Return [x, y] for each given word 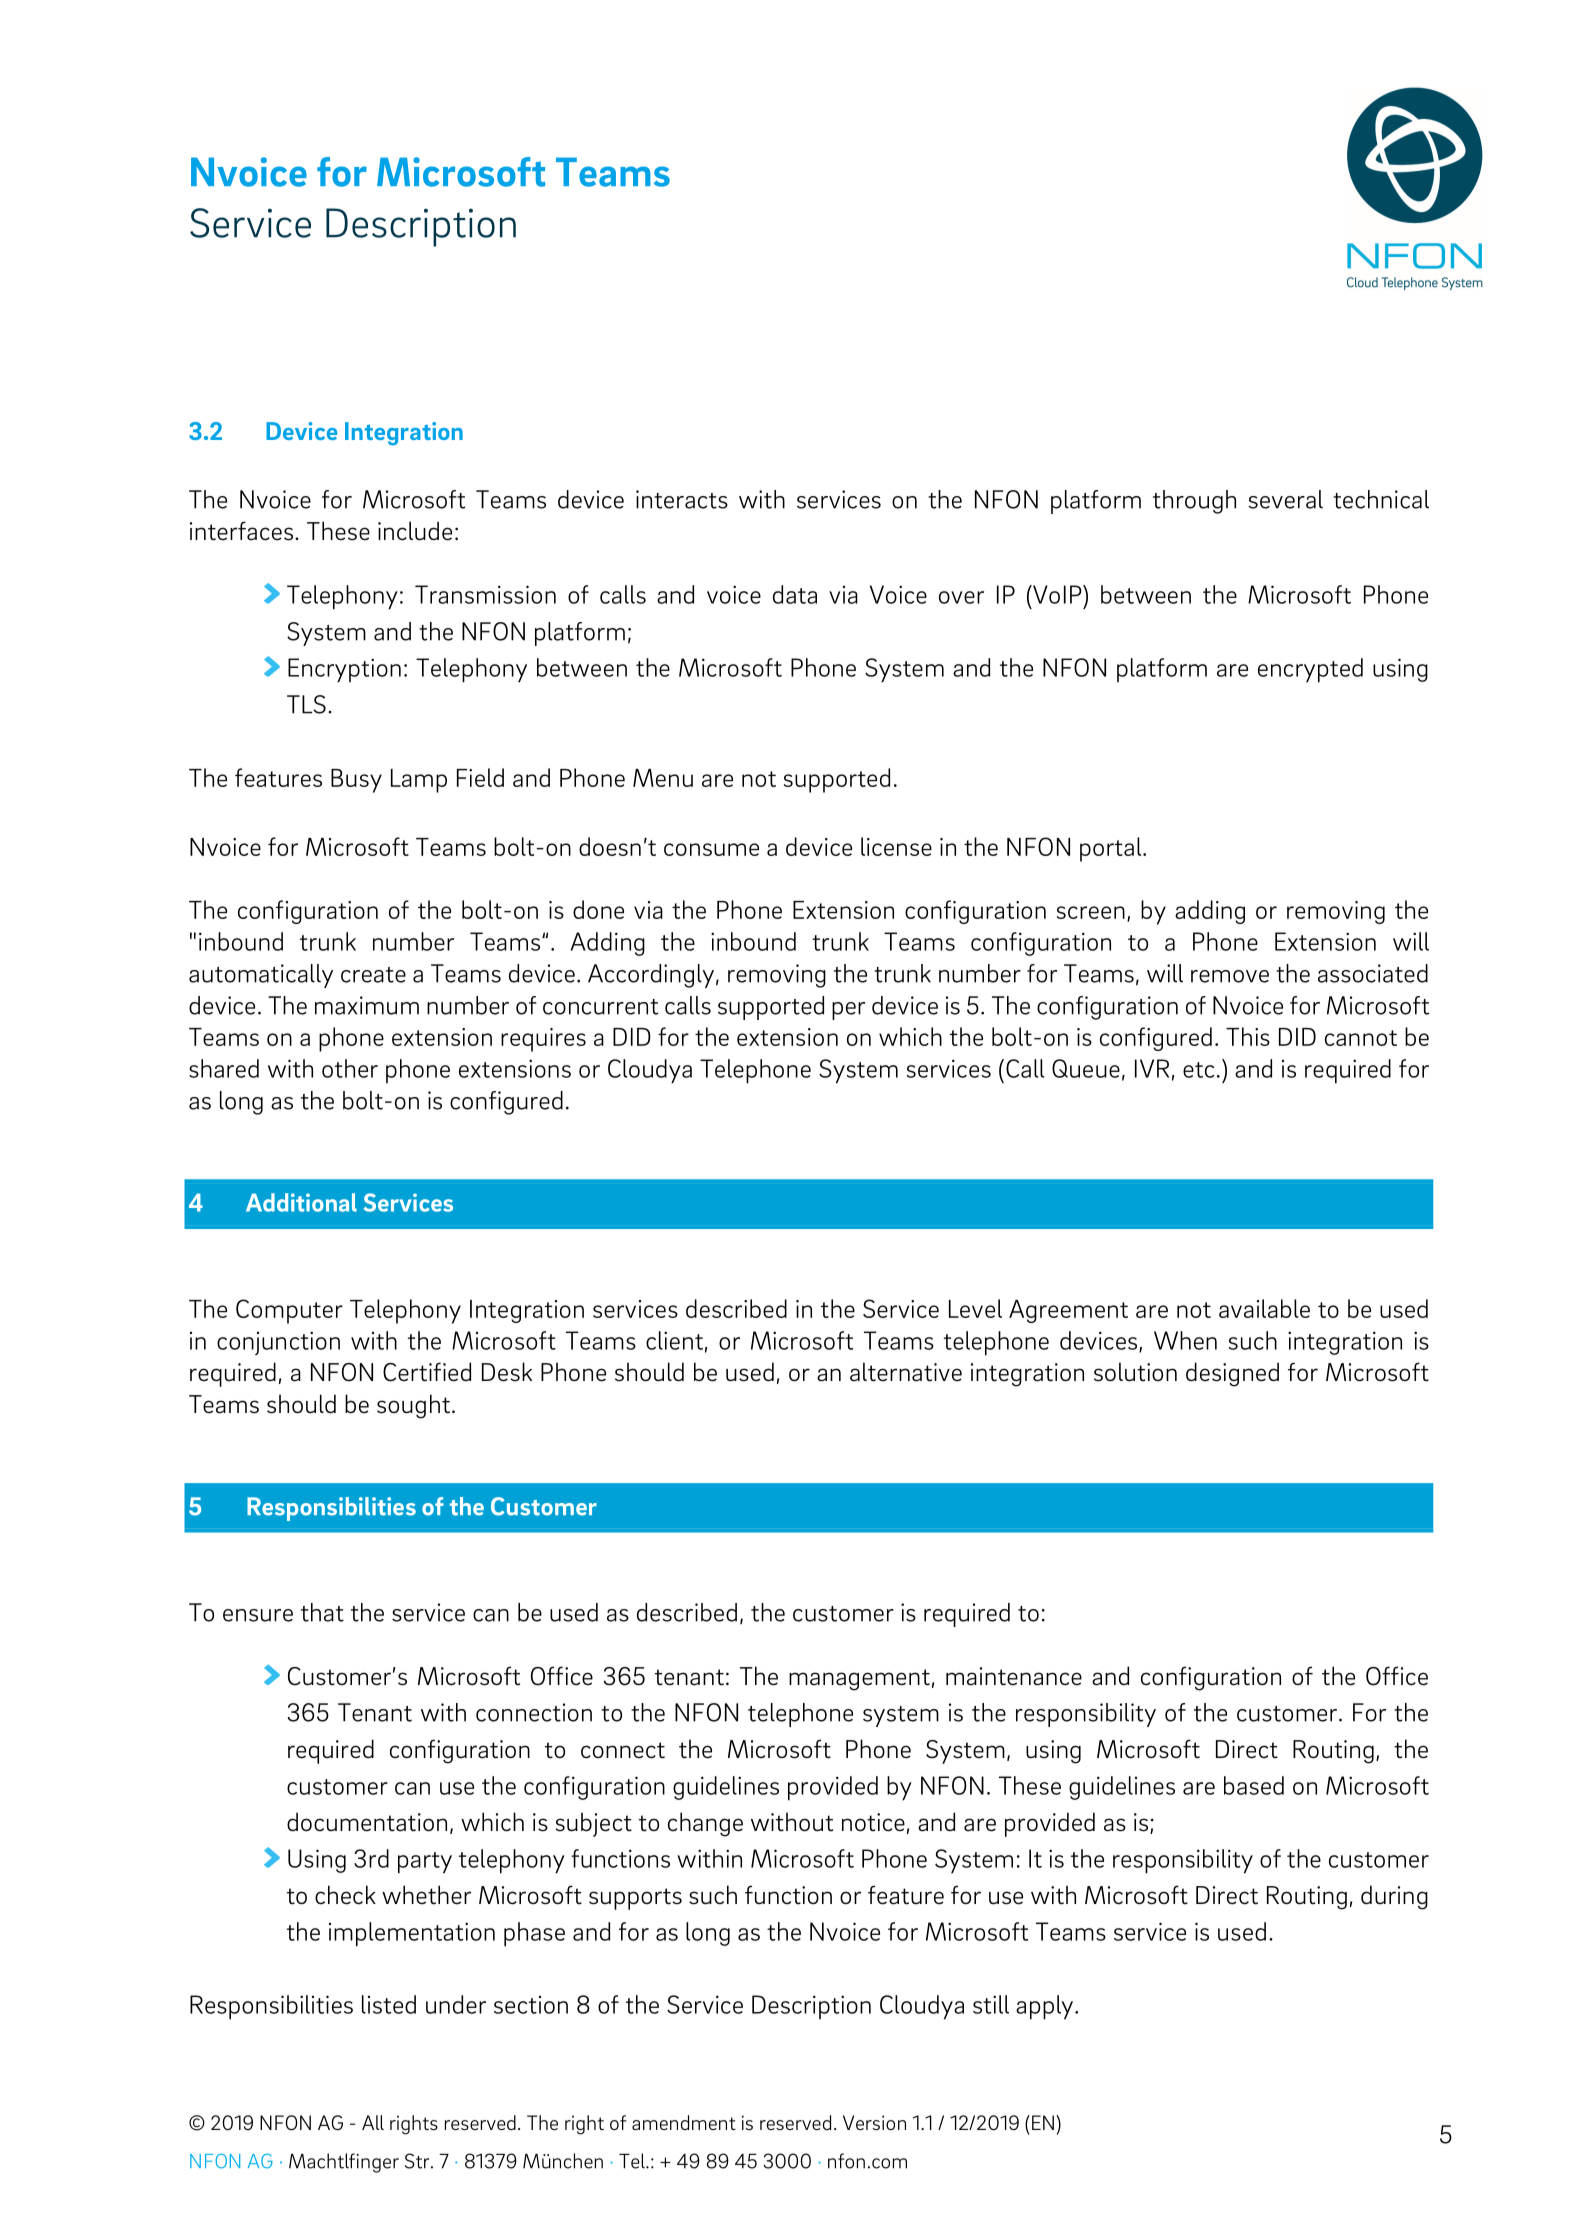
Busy [356, 781]
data [795, 594]
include [415, 531]
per [848, 1011]
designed [1232, 1374]
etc [1198, 1070]
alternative [906, 1372]
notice [873, 1822]
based [1254, 1785]
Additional [301, 1202]
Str [418, 2161]
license [896, 846]
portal [1112, 849]
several [1285, 499]
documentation [367, 1822]
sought [413, 1406]
